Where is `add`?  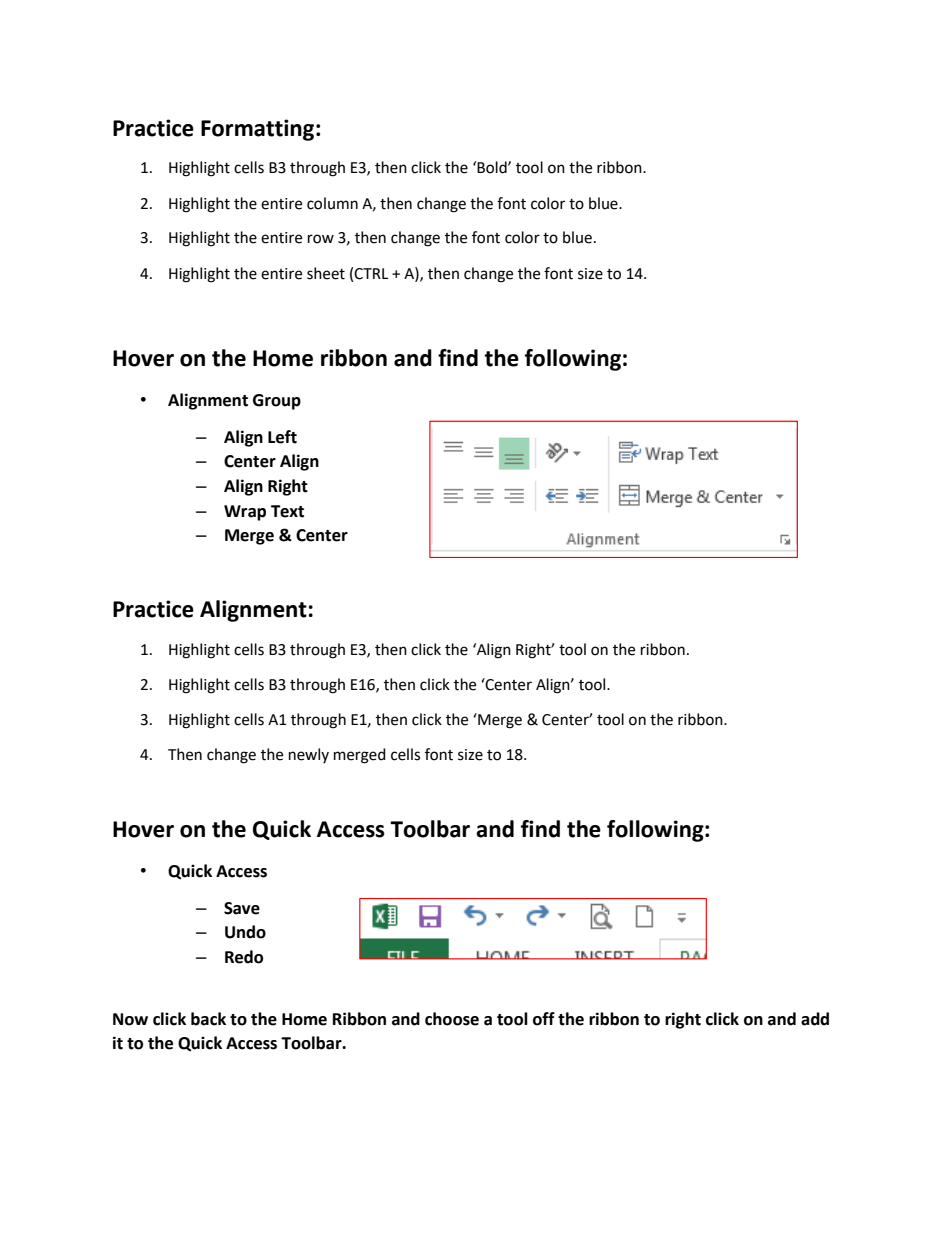
add is located at coordinates (815, 1019).
